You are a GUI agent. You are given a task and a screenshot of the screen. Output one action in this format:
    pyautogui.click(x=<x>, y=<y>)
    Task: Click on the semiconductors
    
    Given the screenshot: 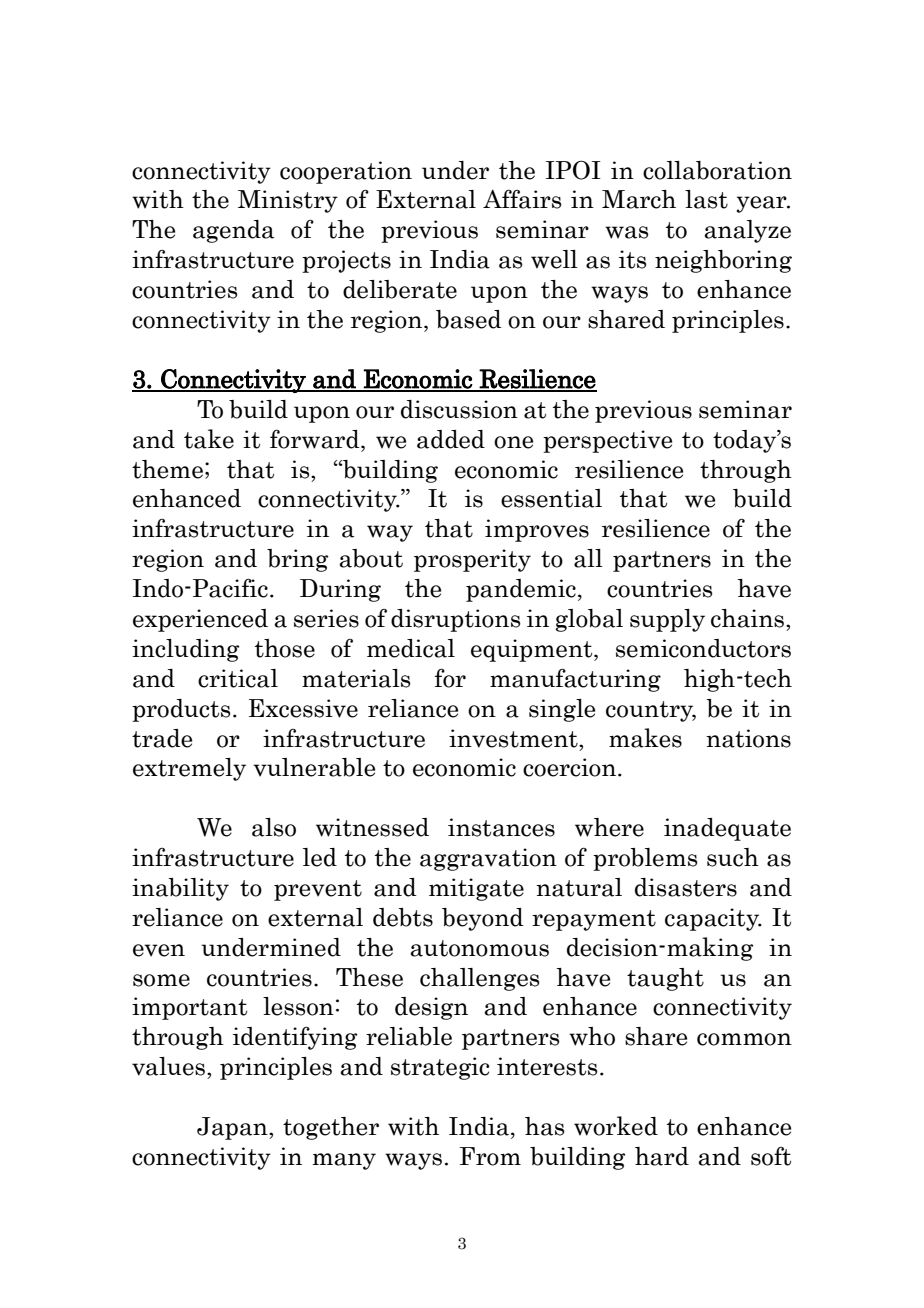 What is the action you would take?
    pyautogui.click(x=703, y=648)
